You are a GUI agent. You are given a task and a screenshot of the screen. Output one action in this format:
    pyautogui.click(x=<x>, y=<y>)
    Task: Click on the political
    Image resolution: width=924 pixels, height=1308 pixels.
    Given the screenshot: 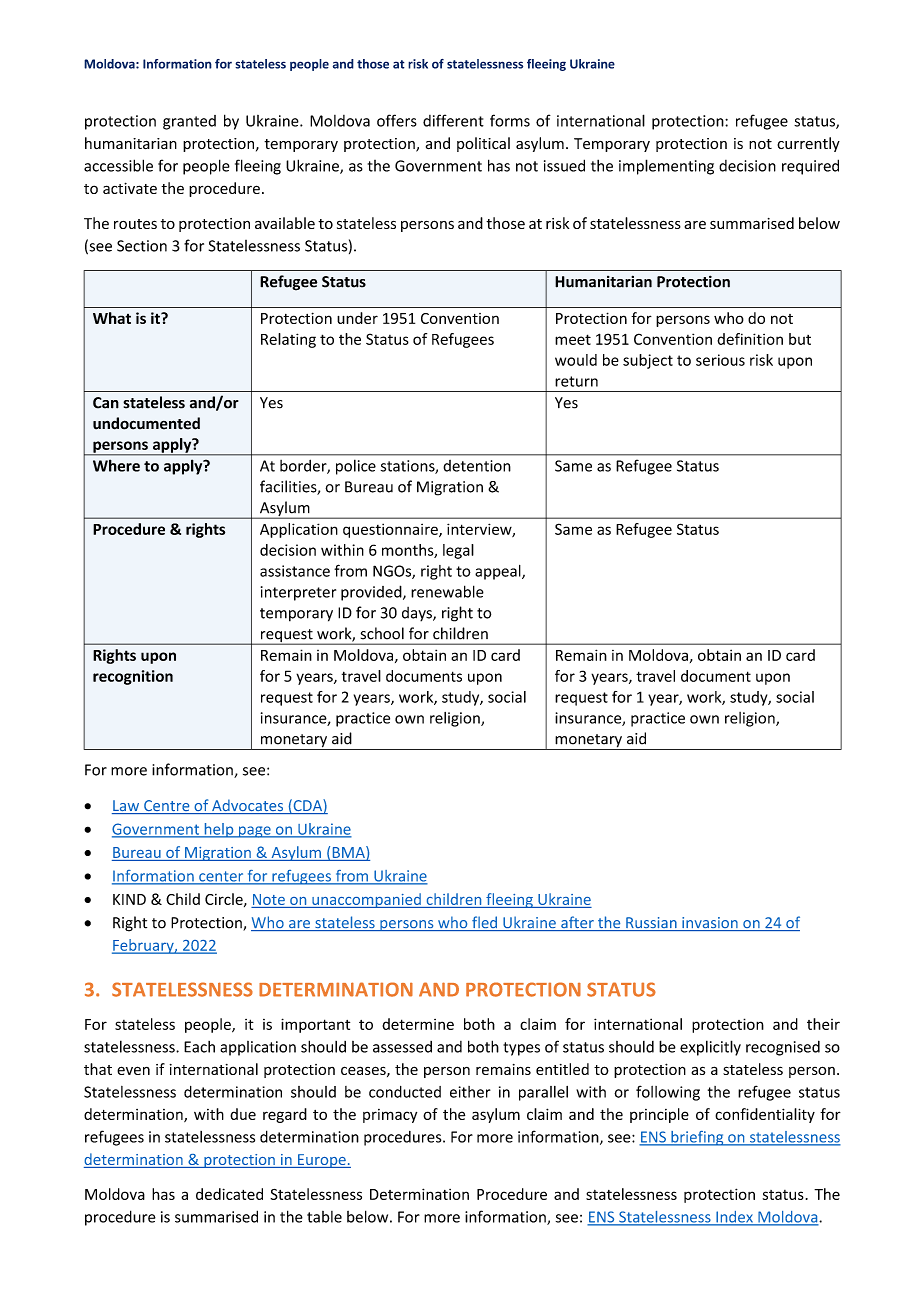 What is the action you would take?
    pyautogui.click(x=483, y=144)
